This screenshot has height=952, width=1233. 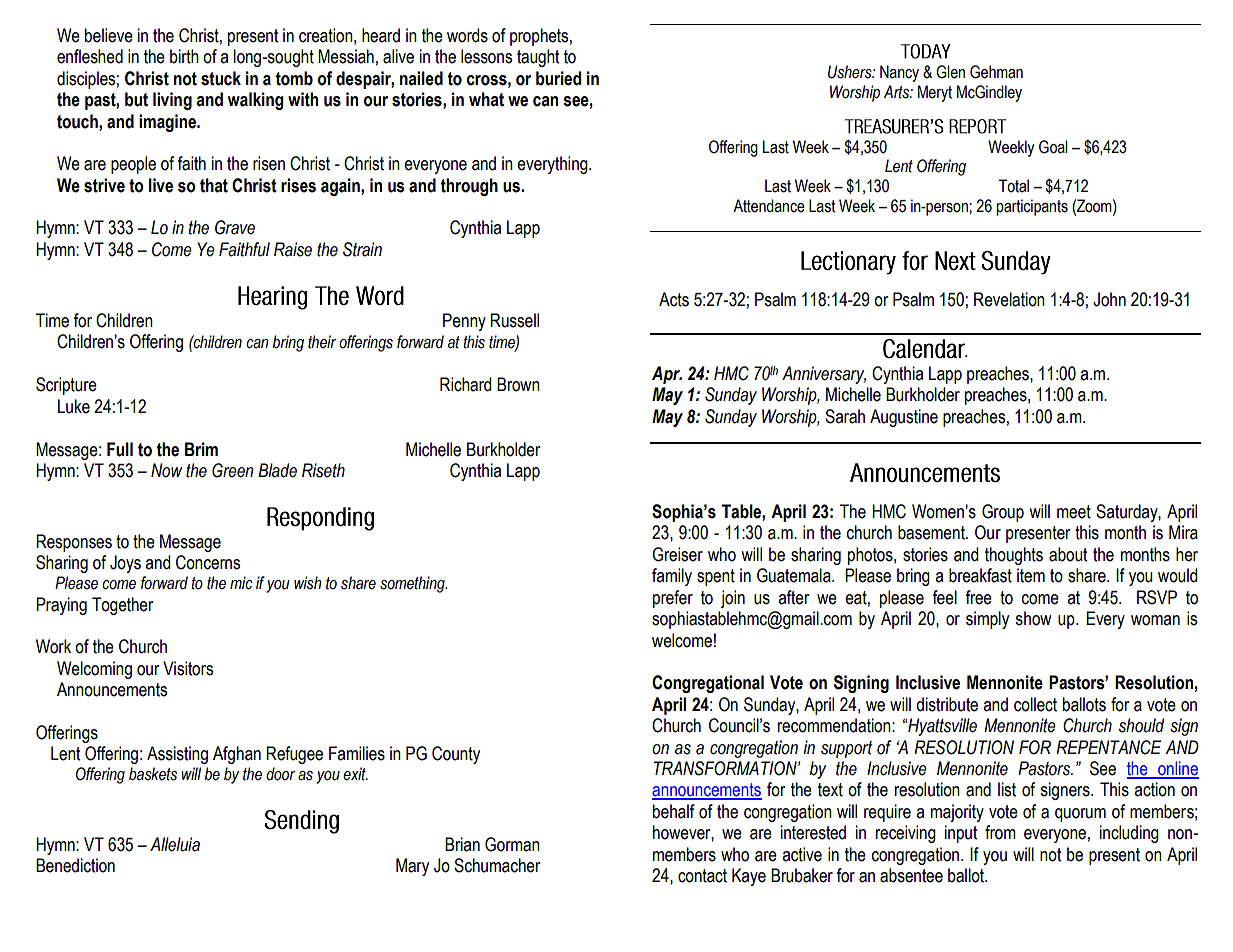 I want to click on Alleluia, so click(x=175, y=844).
